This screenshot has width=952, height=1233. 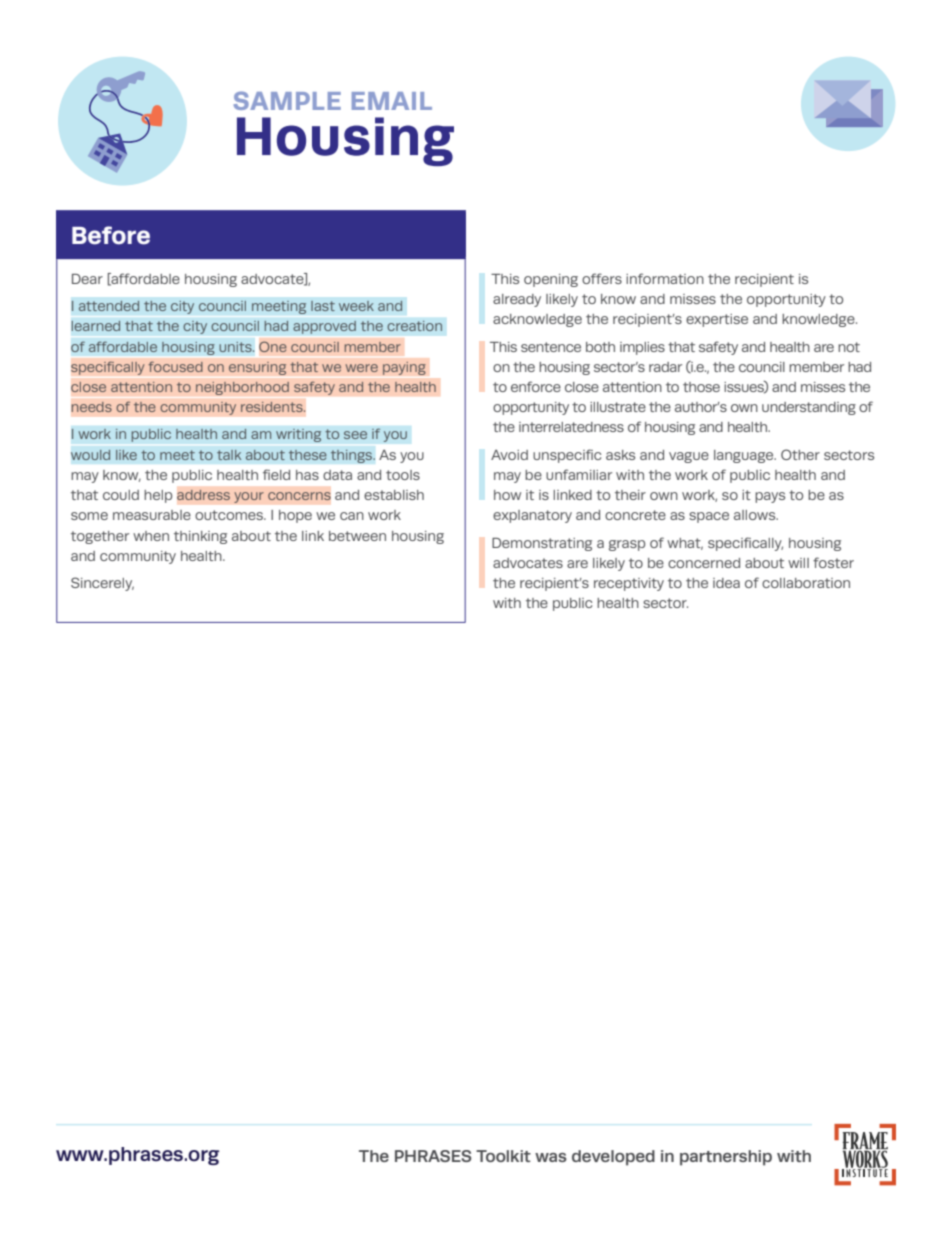 What do you see at coordinates (200, 537) in the screenshot?
I see `thinking` at bounding box center [200, 537].
